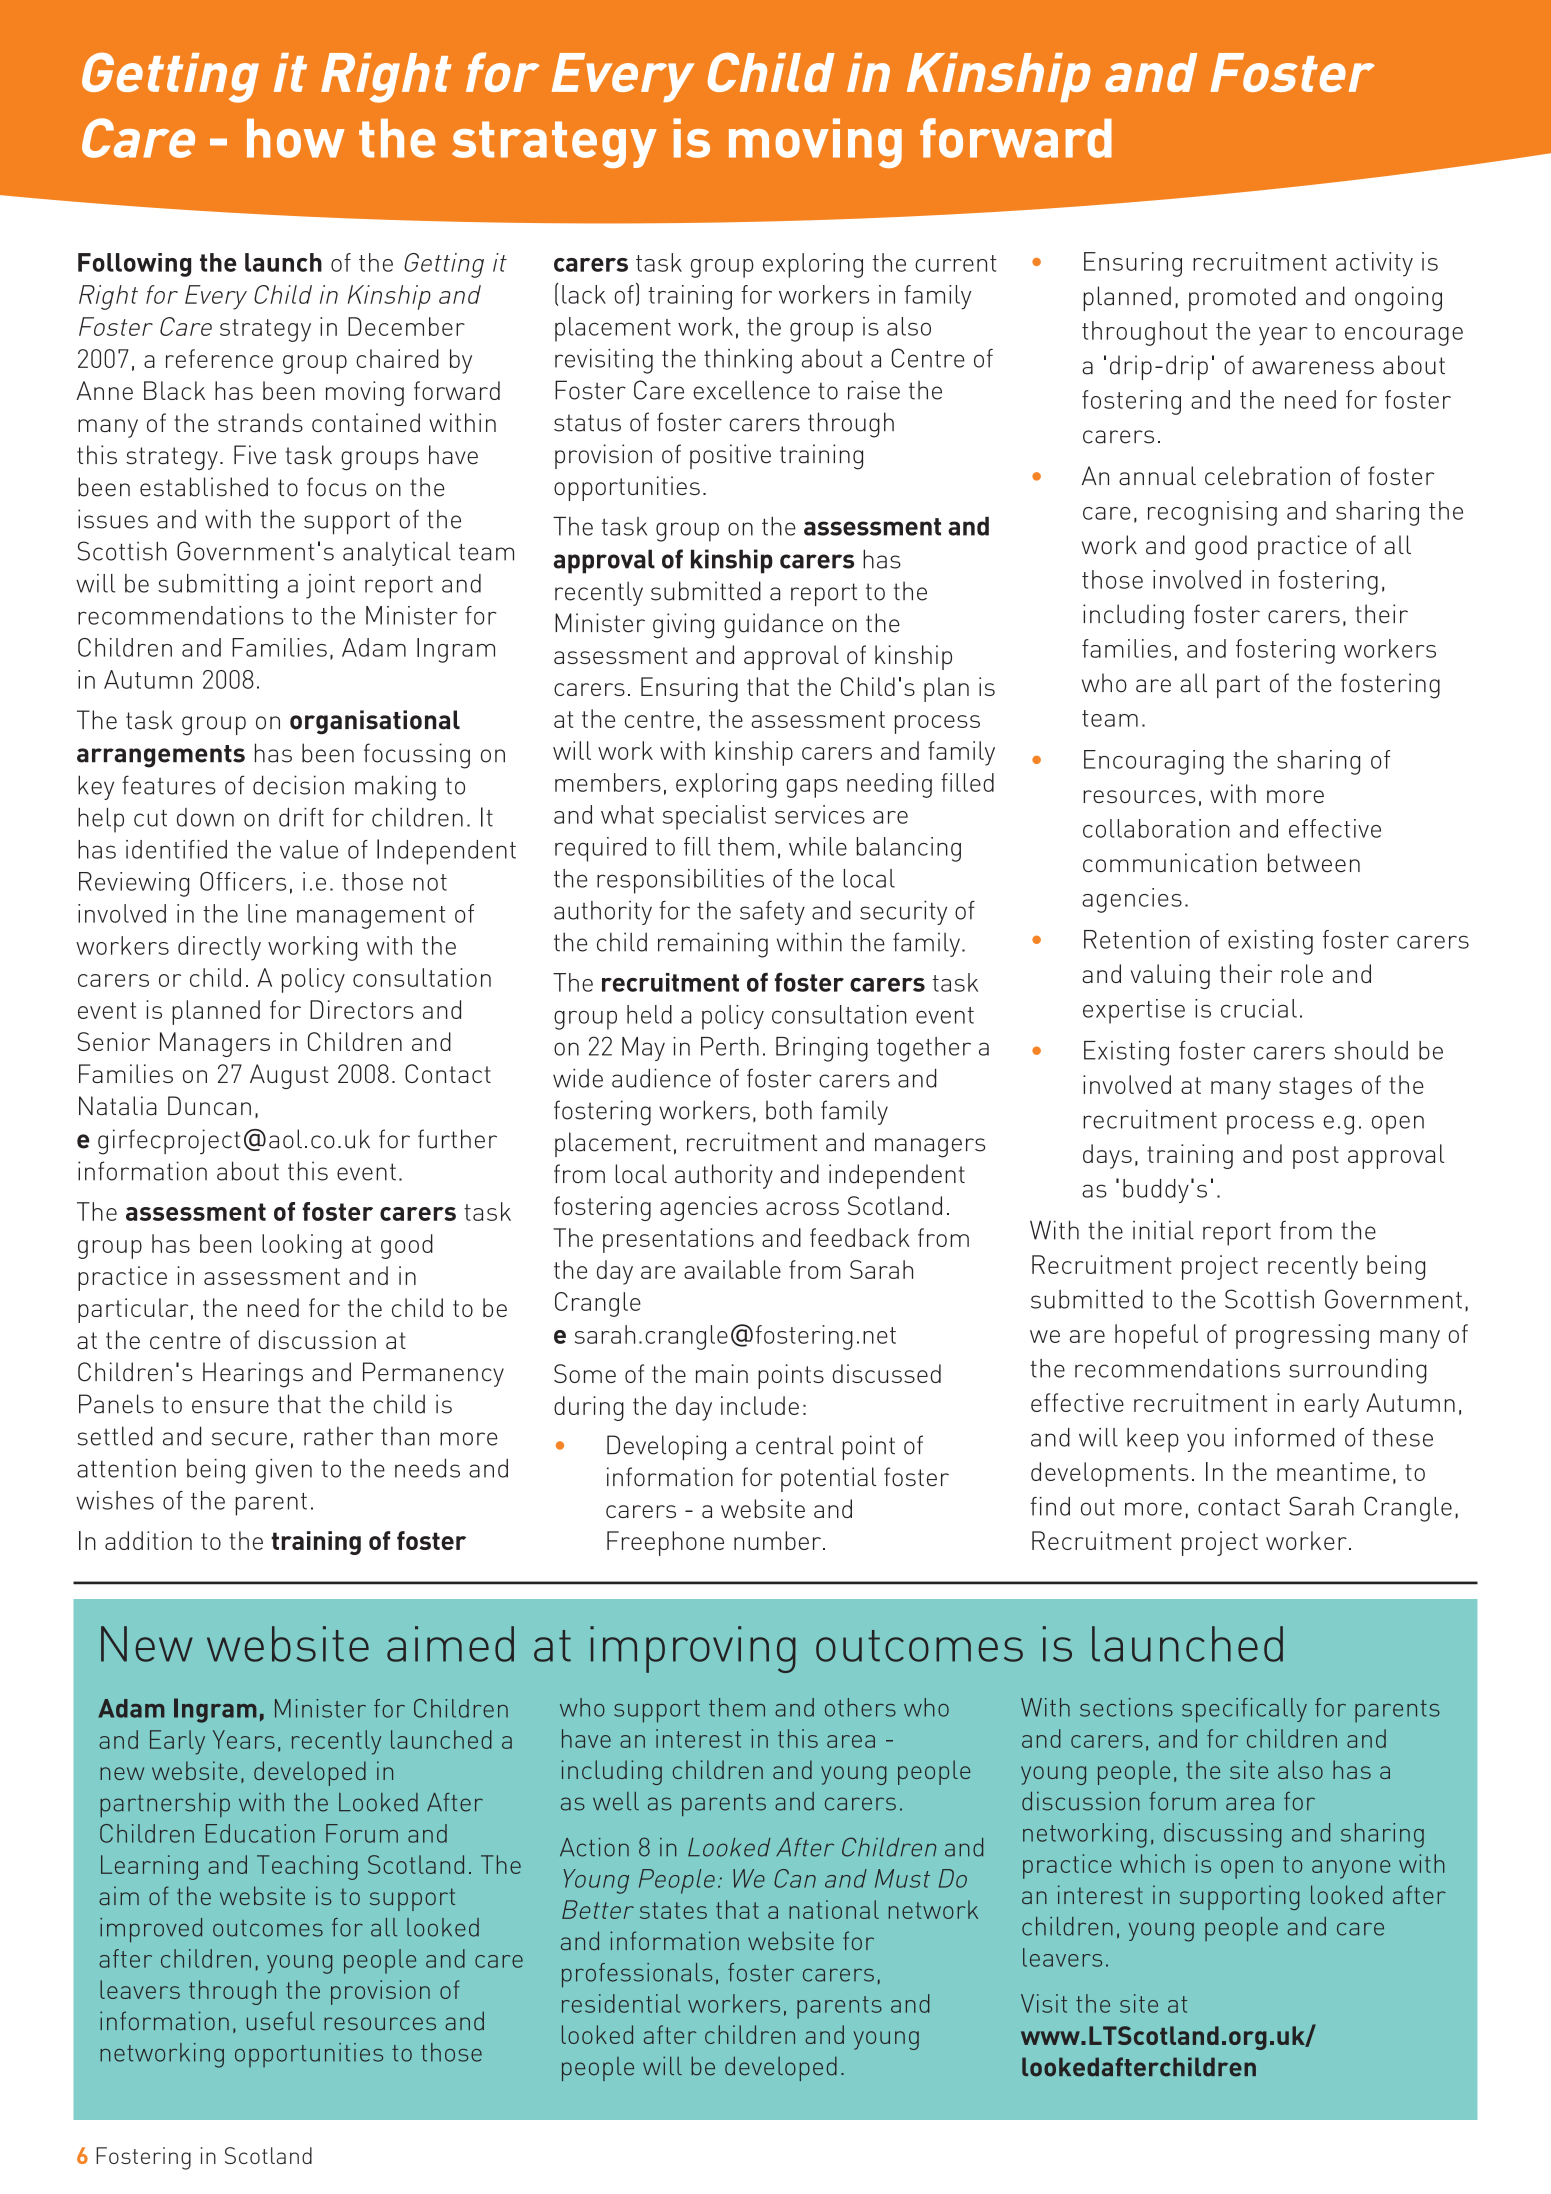 The image size is (1551, 2194). I want to click on how, so click(296, 138).
